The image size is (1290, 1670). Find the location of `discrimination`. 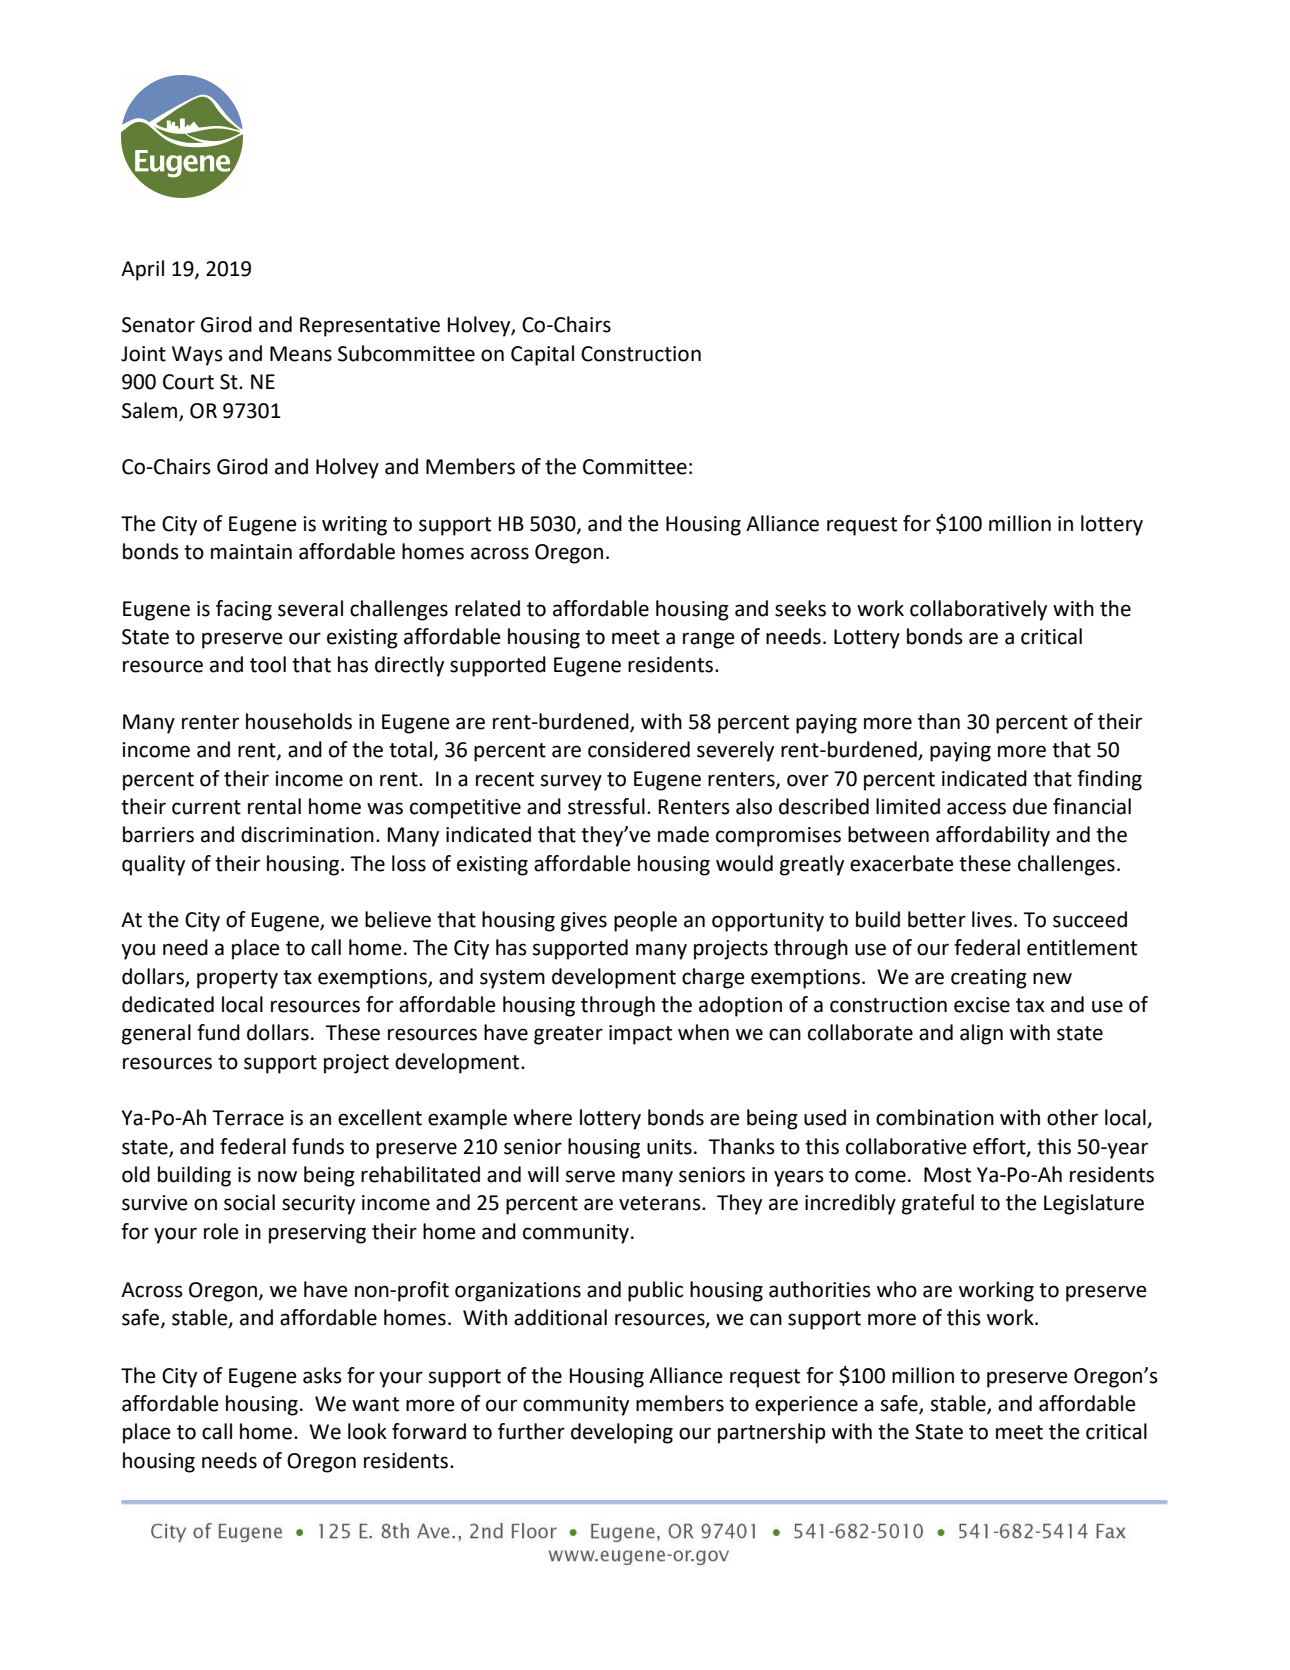

discrimination is located at coordinates (307, 834).
